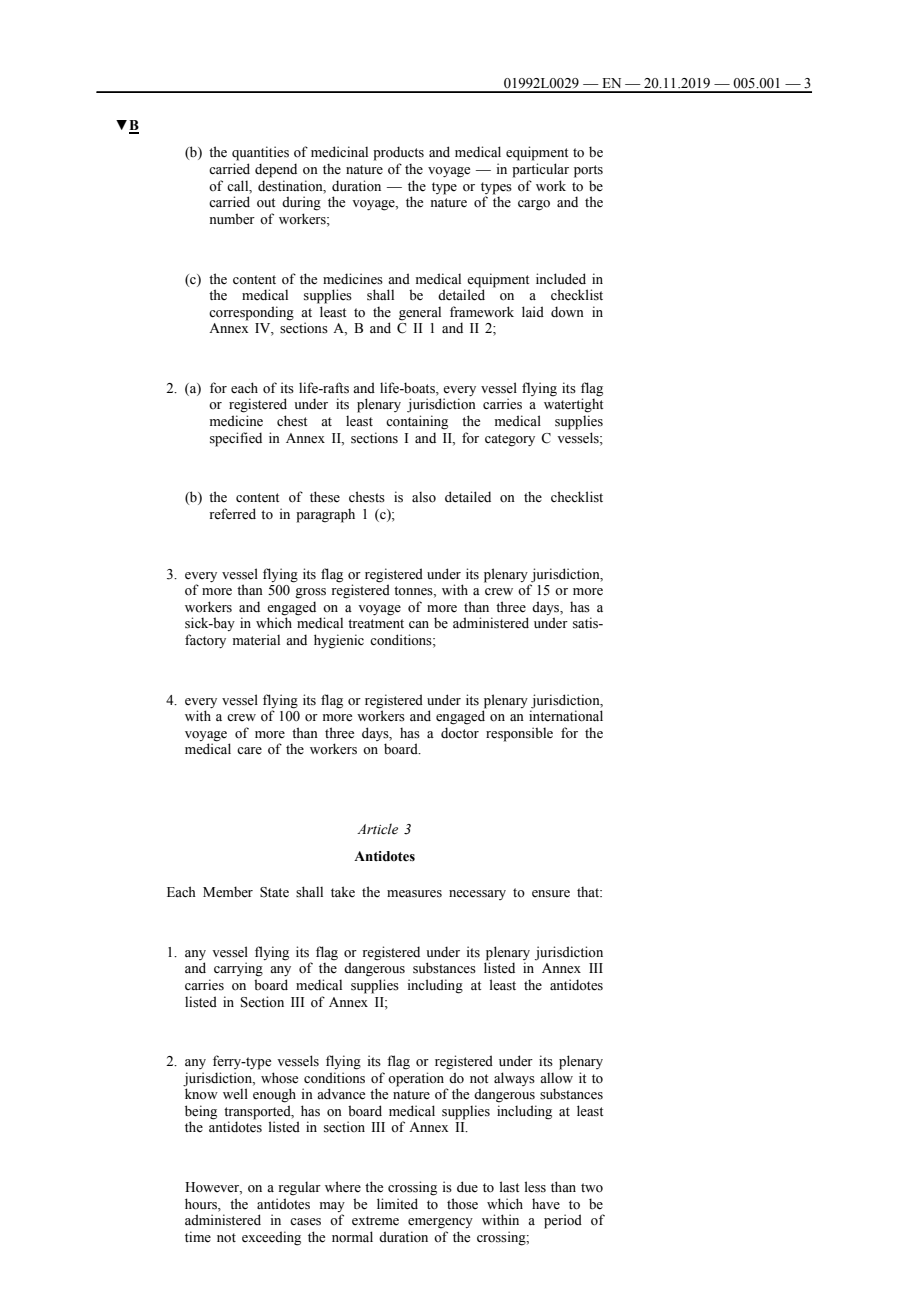 This image has width=924, height=1308. Describe the element at coordinates (271, 1238) in the image. I see `exceeding` at that location.
